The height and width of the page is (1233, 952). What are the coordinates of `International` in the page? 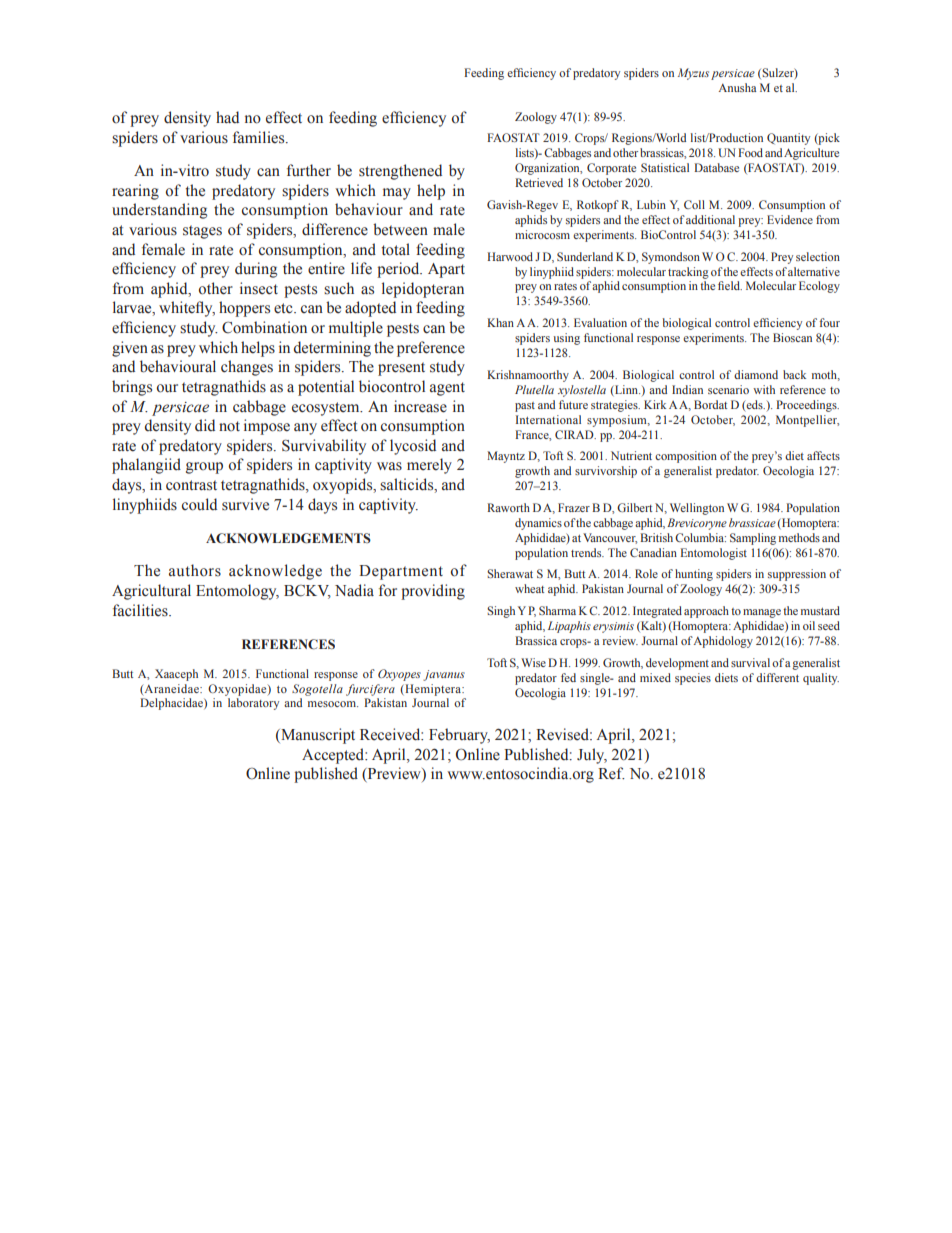 It's located at (548, 419).
